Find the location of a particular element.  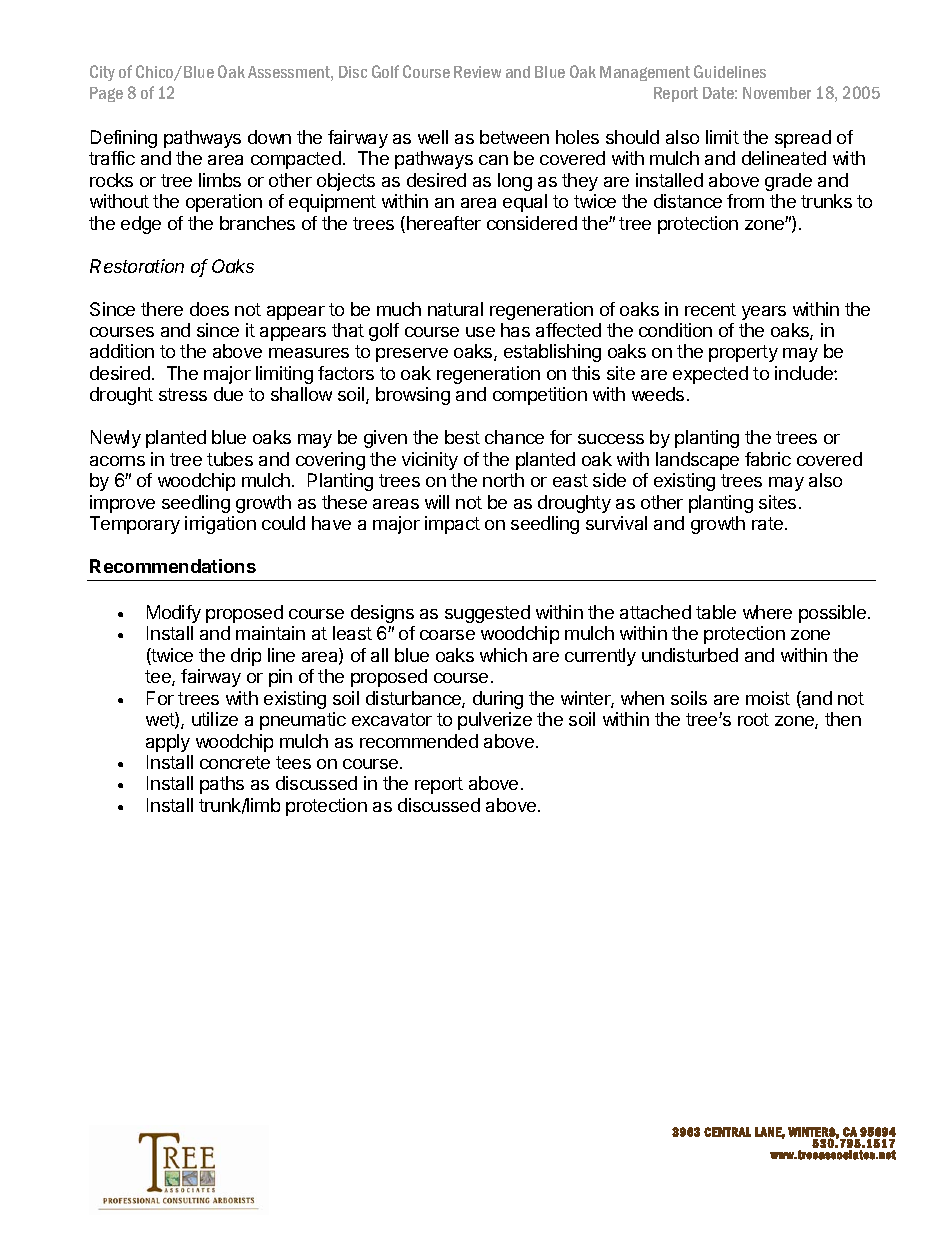

recommended is located at coordinates (419, 741).
